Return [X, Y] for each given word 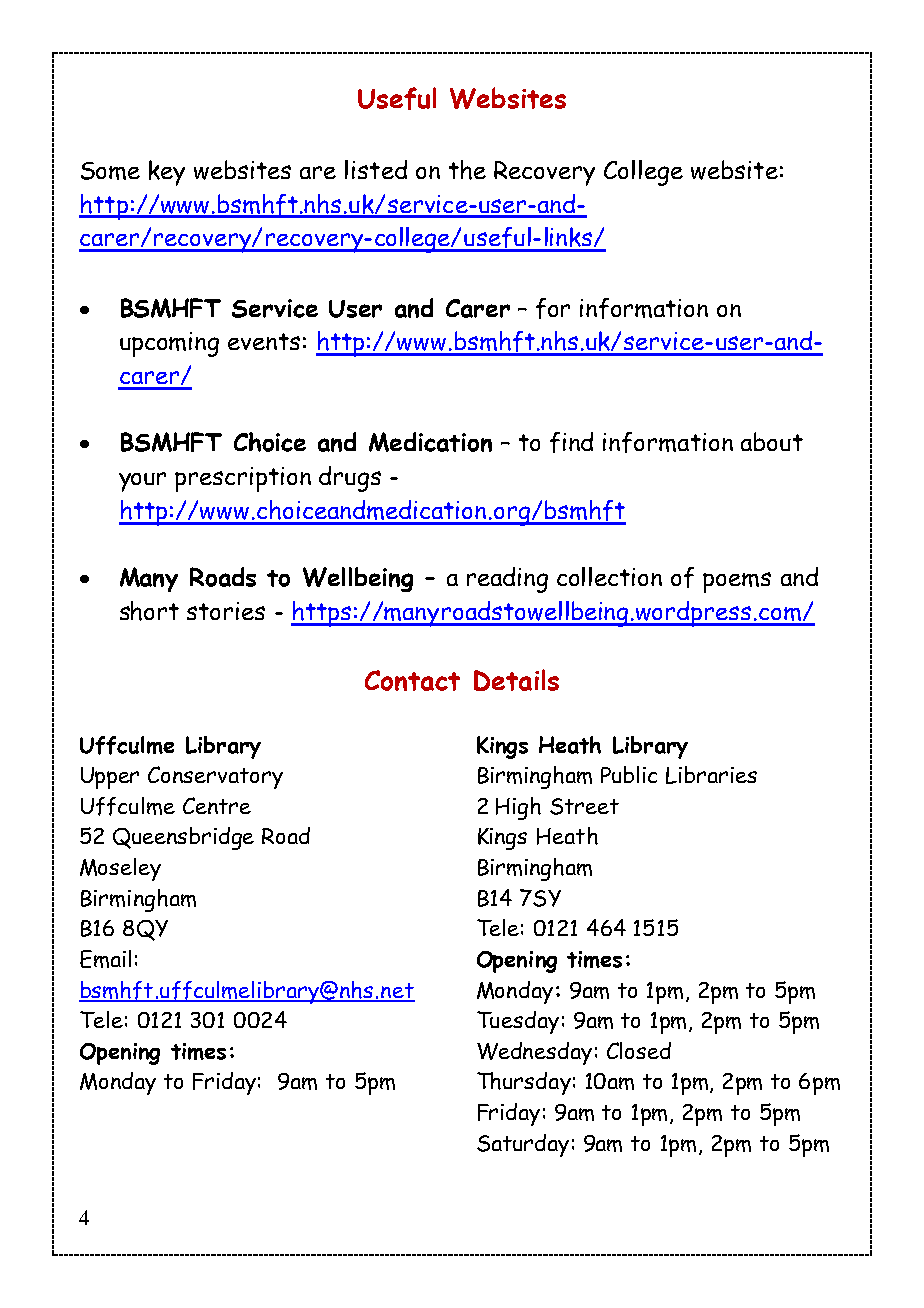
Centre [217, 805]
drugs [350, 479]
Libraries [711, 775]
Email [105, 959]
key [167, 173]
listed [376, 169]
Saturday [523, 1145]
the [467, 170]
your [142, 482]
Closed [639, 1050]
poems [737, 582]
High [518, 808]
